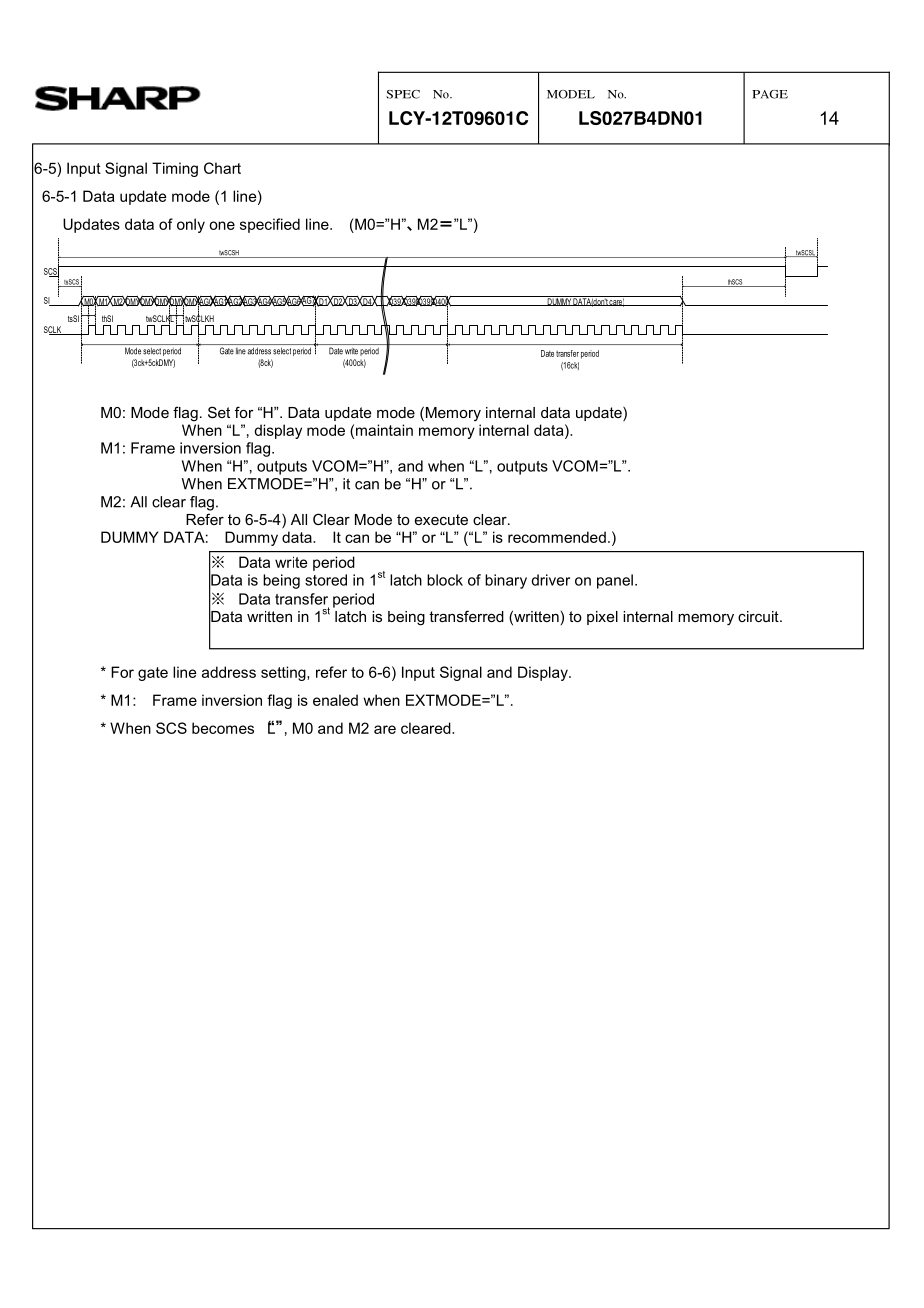 The width and height of the screenshot is (924, 1308). I want to click on becomes, so click(223, 728).
